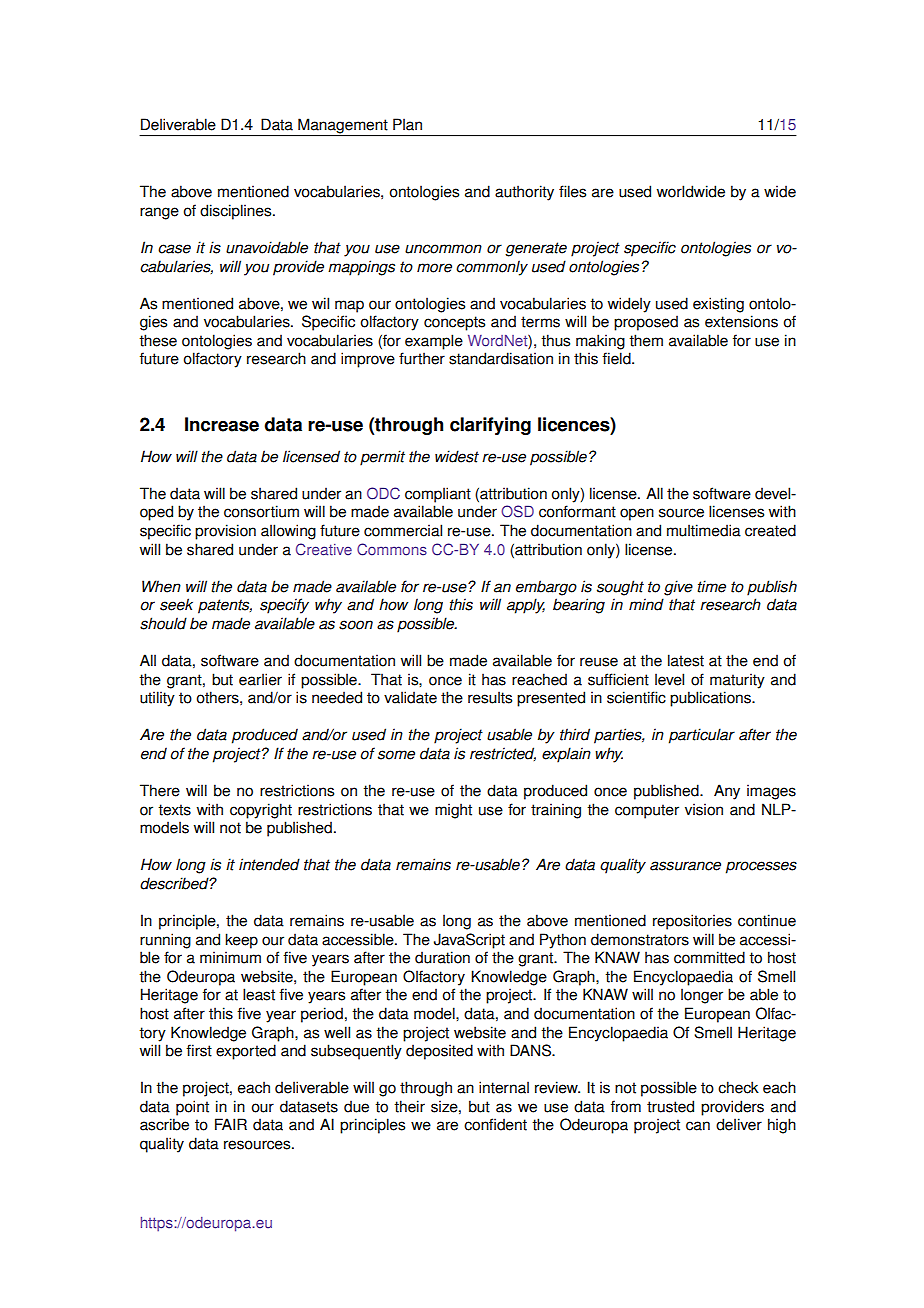 The image size is (924, 1308). Describe the element at coordinates (261, 811) in the screenshot. I see `copyright` at that location.
